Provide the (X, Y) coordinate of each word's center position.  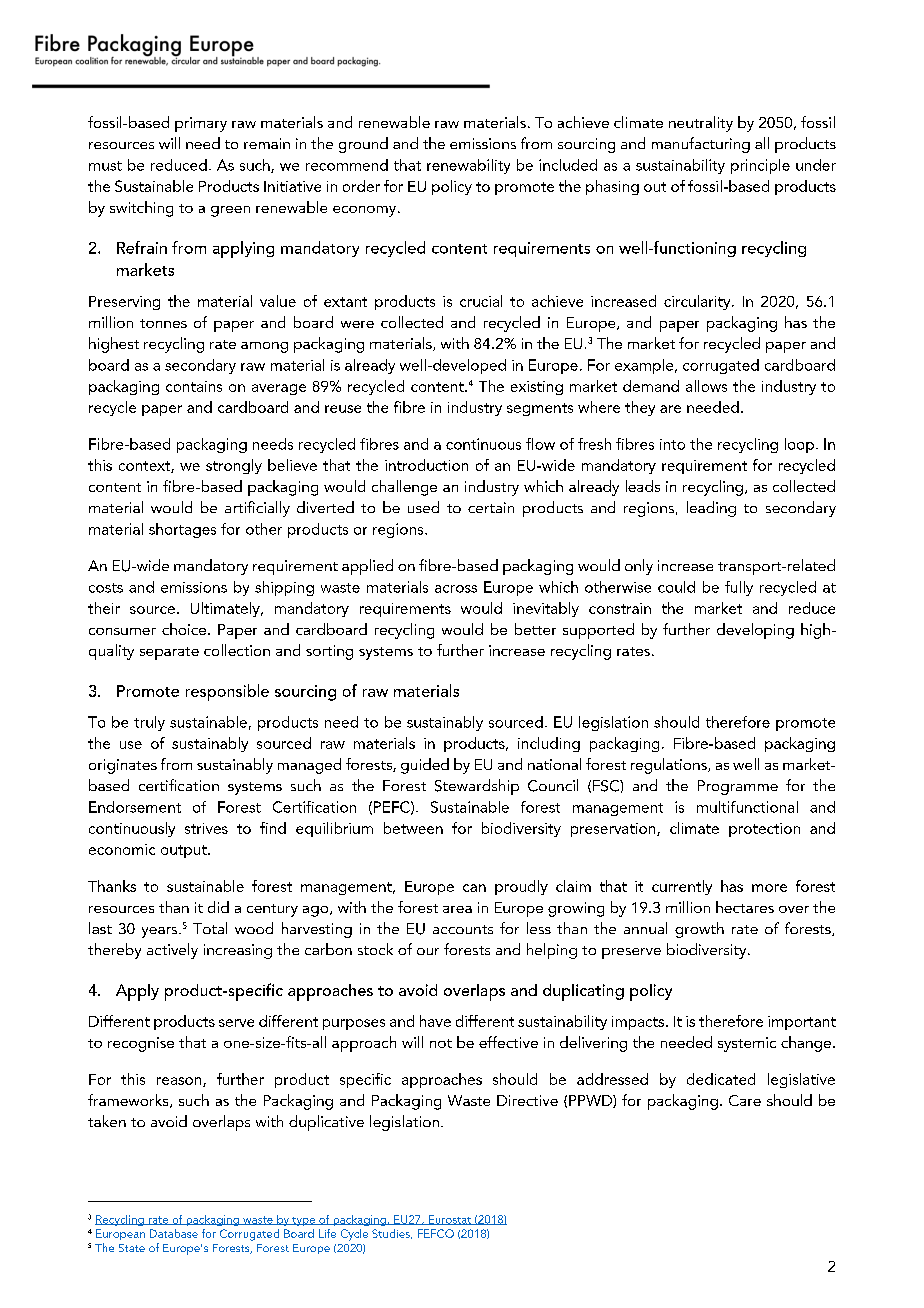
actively (172, 951)
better (535, 629)
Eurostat (450, 1220)
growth (699, 930)
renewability (468, 166)
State (132, 1248)
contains (194, 386)
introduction (426, 465)
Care (745, 1100)
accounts (463, 929)
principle (760, 166)
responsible (227, 692)
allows (706, 386)
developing (755, 631)
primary (201, 124)
